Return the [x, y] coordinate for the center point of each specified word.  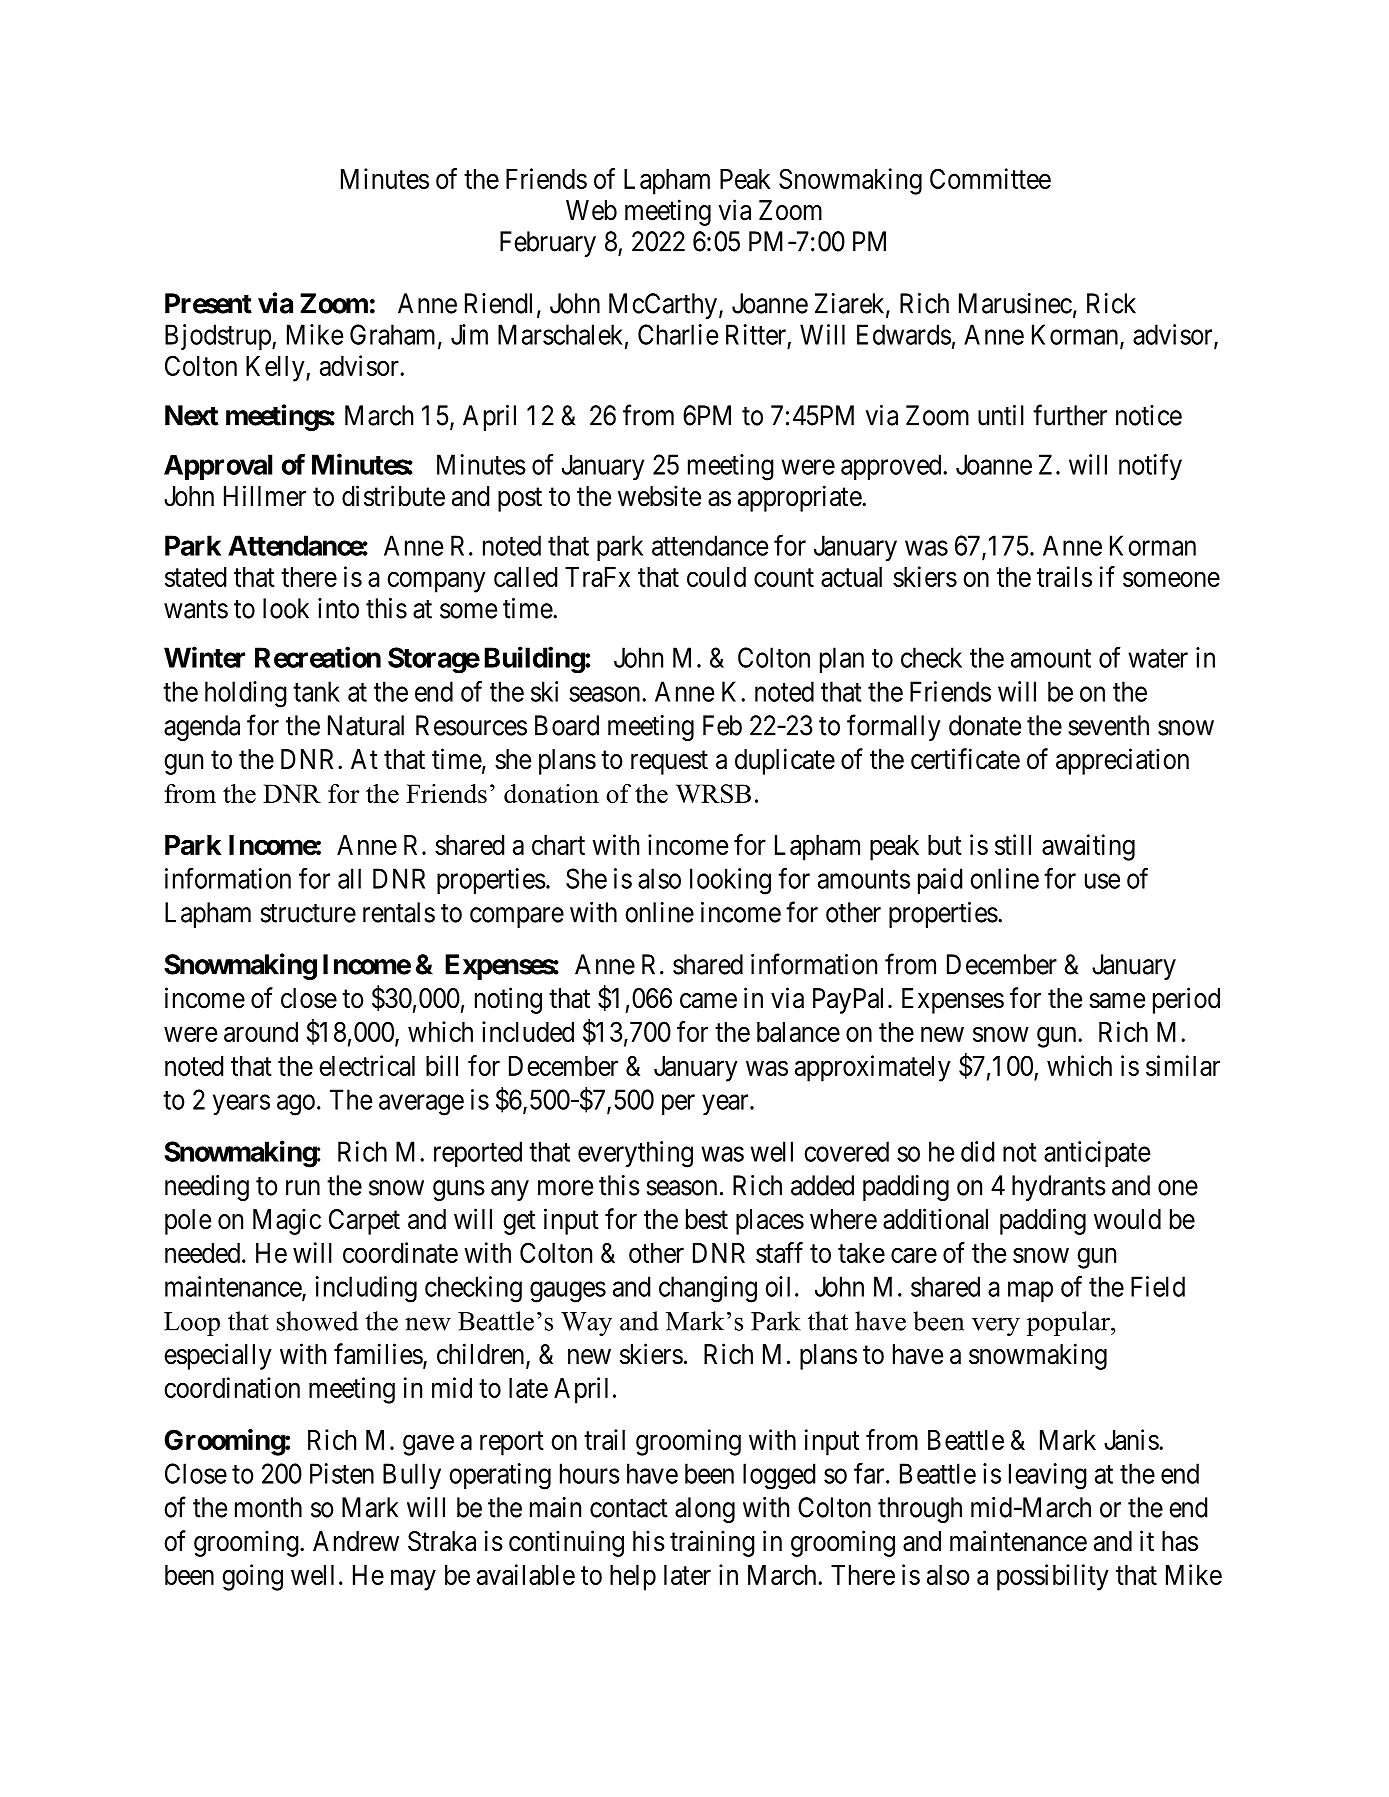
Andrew [356, 1541]
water [1158, 658]
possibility [1053, 1577]
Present [208, 303]
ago [296, 1105]
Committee [990, 178]
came [708, 1001]
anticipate [1097, 1154]
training [712, 1543]
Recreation [318, 657]
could [716, 577]
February [548, 244]
